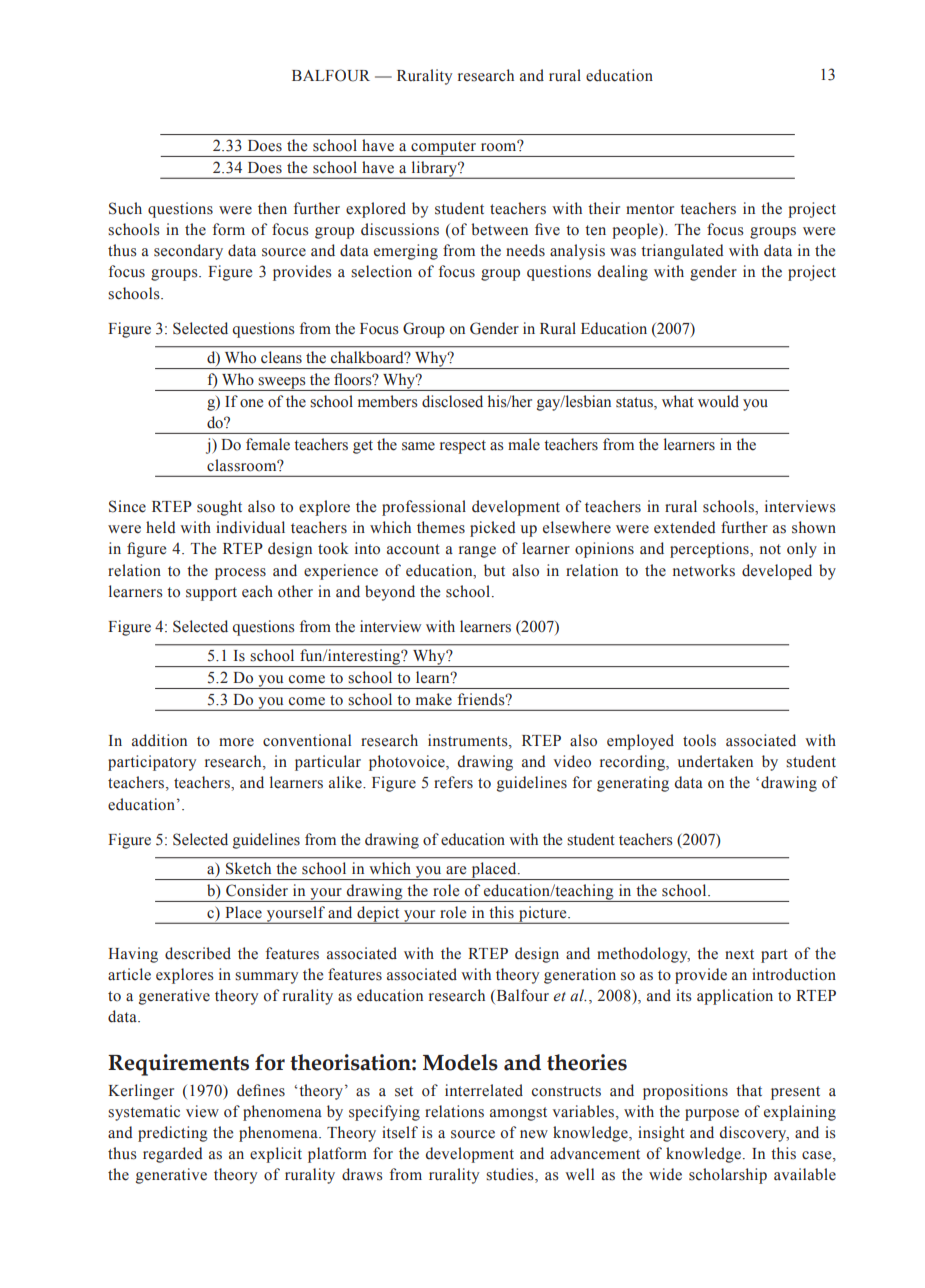 The height and width of the screenshot is (1288, 925). I want to click on mentor, so click(650, 209).
